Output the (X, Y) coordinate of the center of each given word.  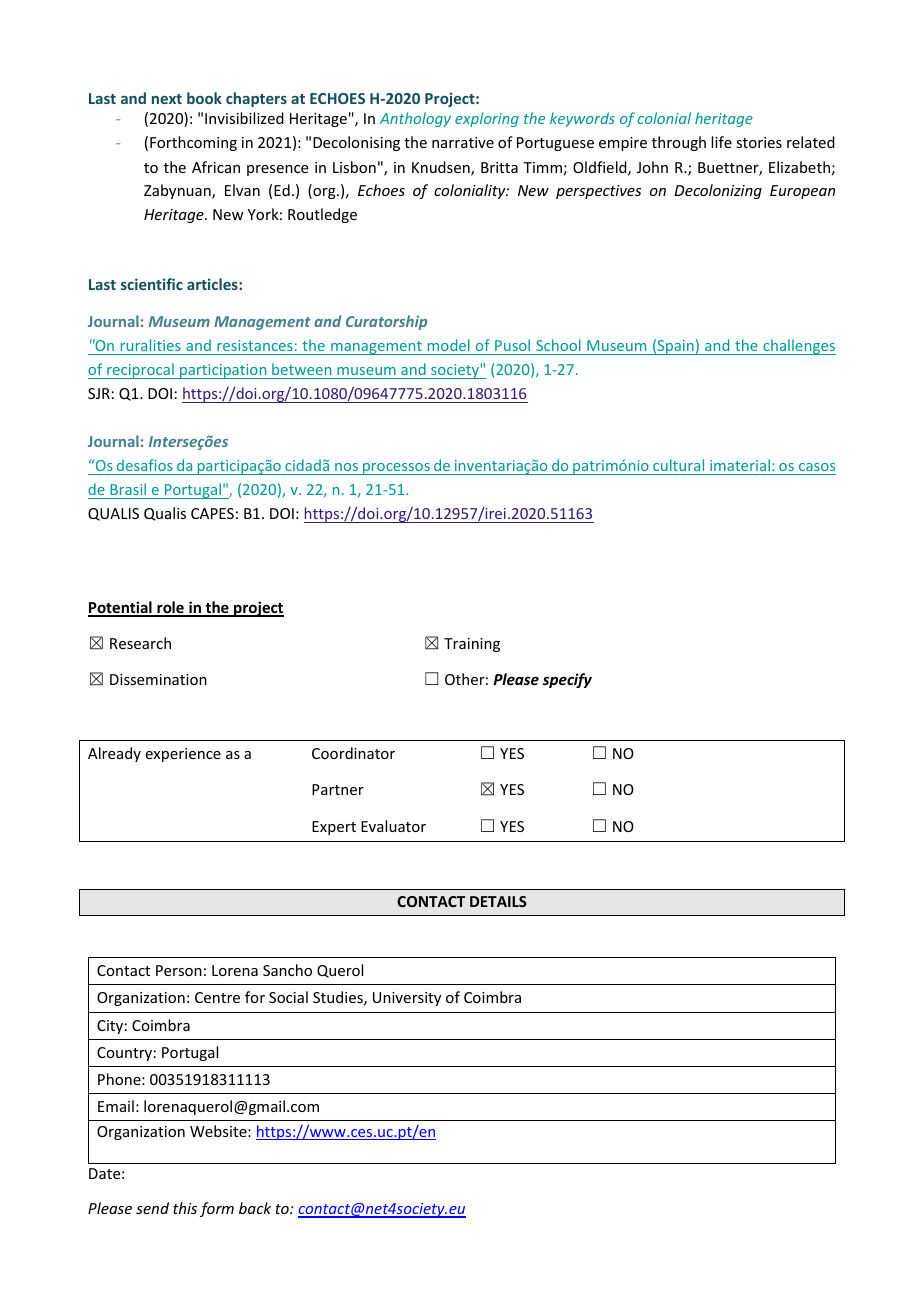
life (721, 142)
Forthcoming (193, 143)
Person (179, 970)
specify (567, 680)
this (185, 1208)
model (449, 345)
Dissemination (158, 679)
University (407, 999)
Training (472, 645)
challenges (798, 347)
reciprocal (140, 371)
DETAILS (498, 901)
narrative (463, 142)
